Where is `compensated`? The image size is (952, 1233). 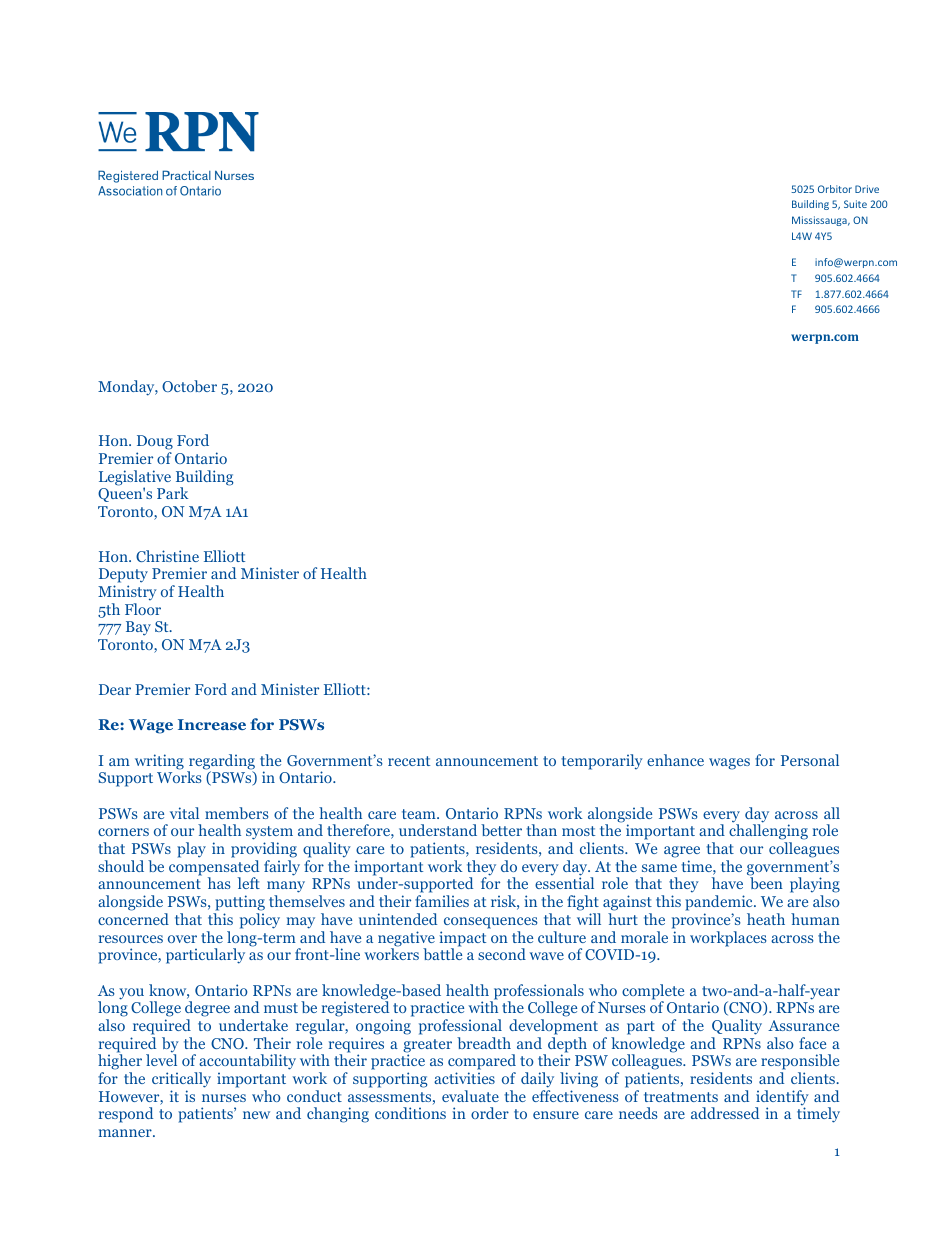
compensated is located at coordinates (214, 869).
